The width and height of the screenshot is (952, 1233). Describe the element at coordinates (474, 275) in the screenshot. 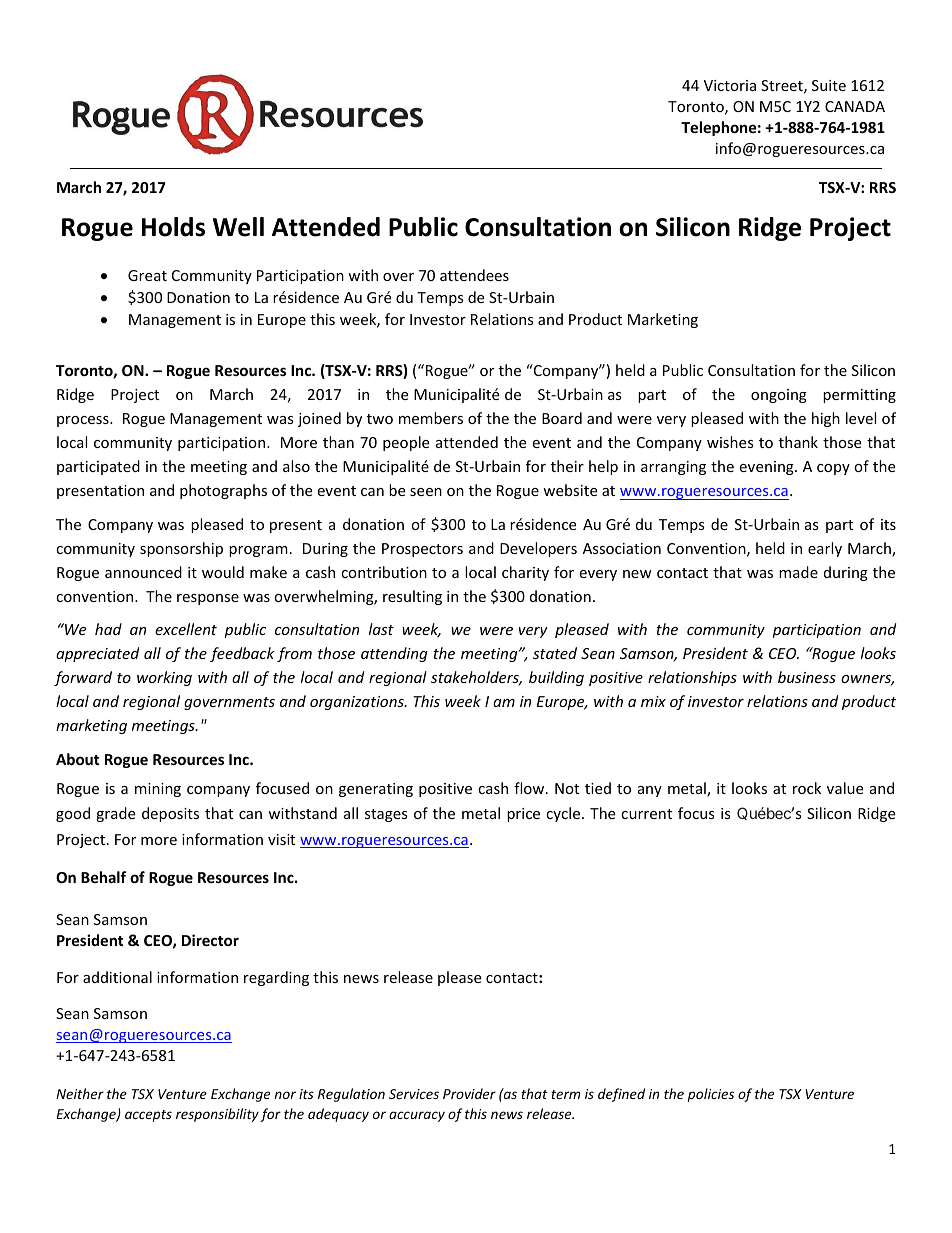

I see `attendees` at that location.
